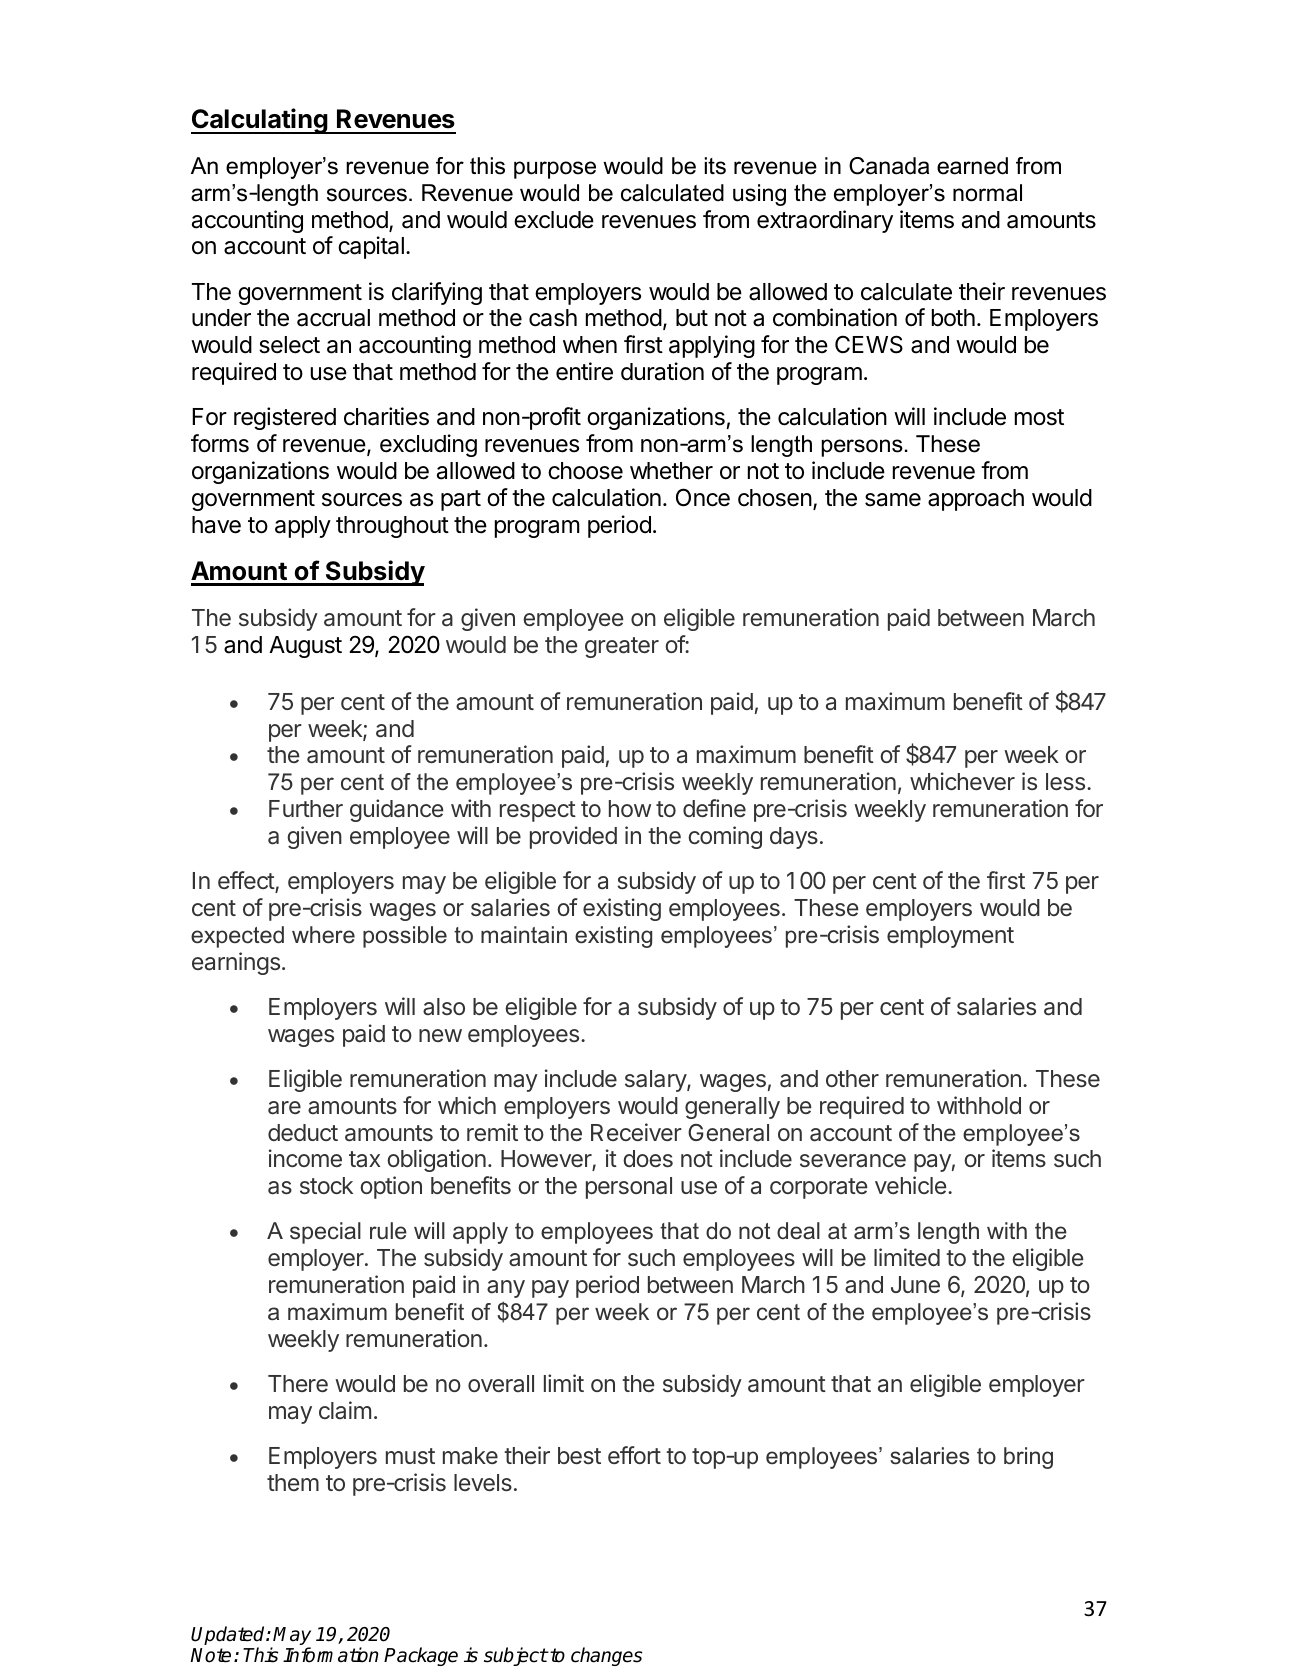  What do you see at coordinates (976, 500) in the image?
I see `approach` at bounding box center [976, 500].
